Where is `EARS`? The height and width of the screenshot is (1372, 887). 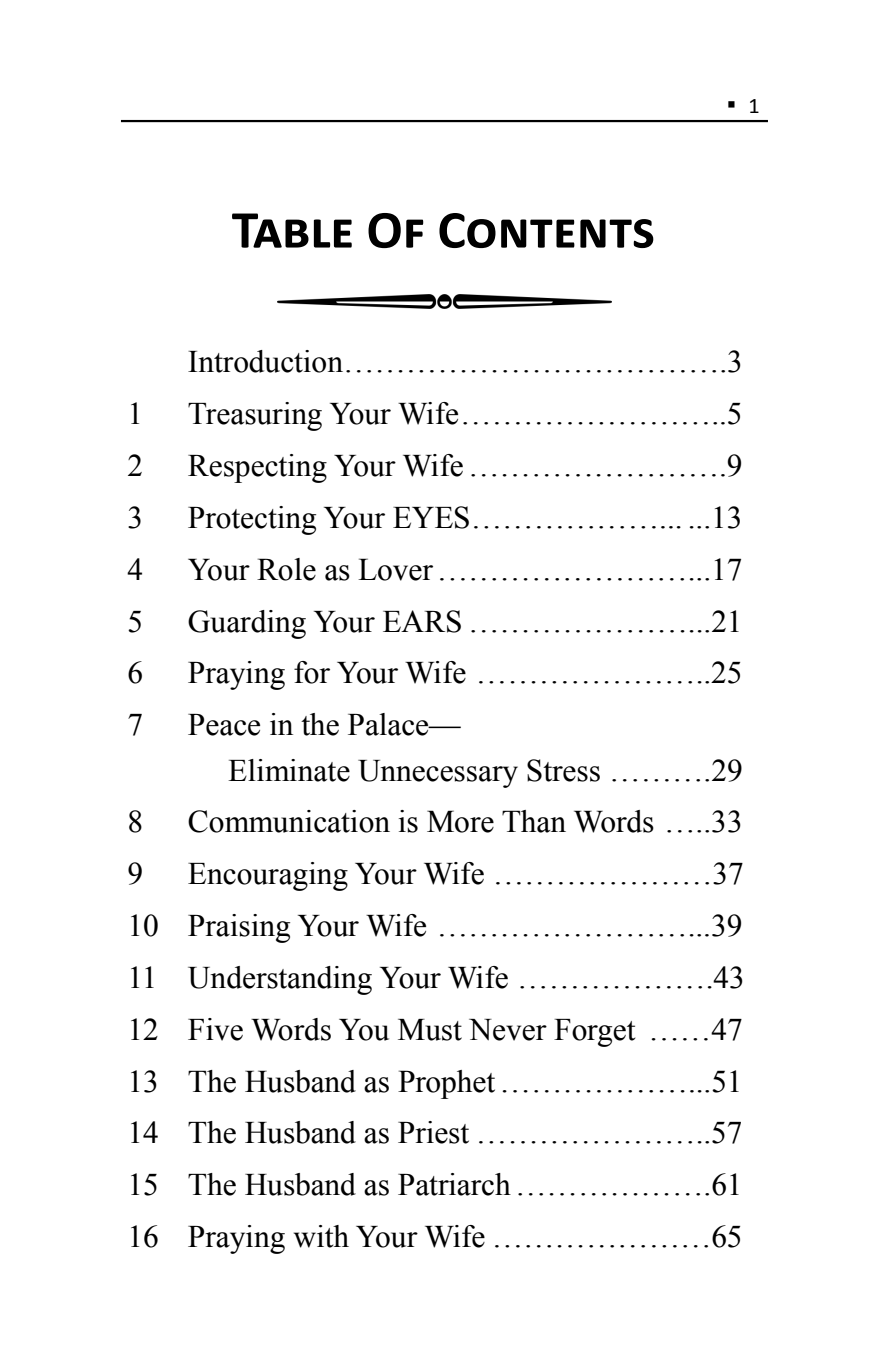
EARS is located at coordinates (422, 621).
